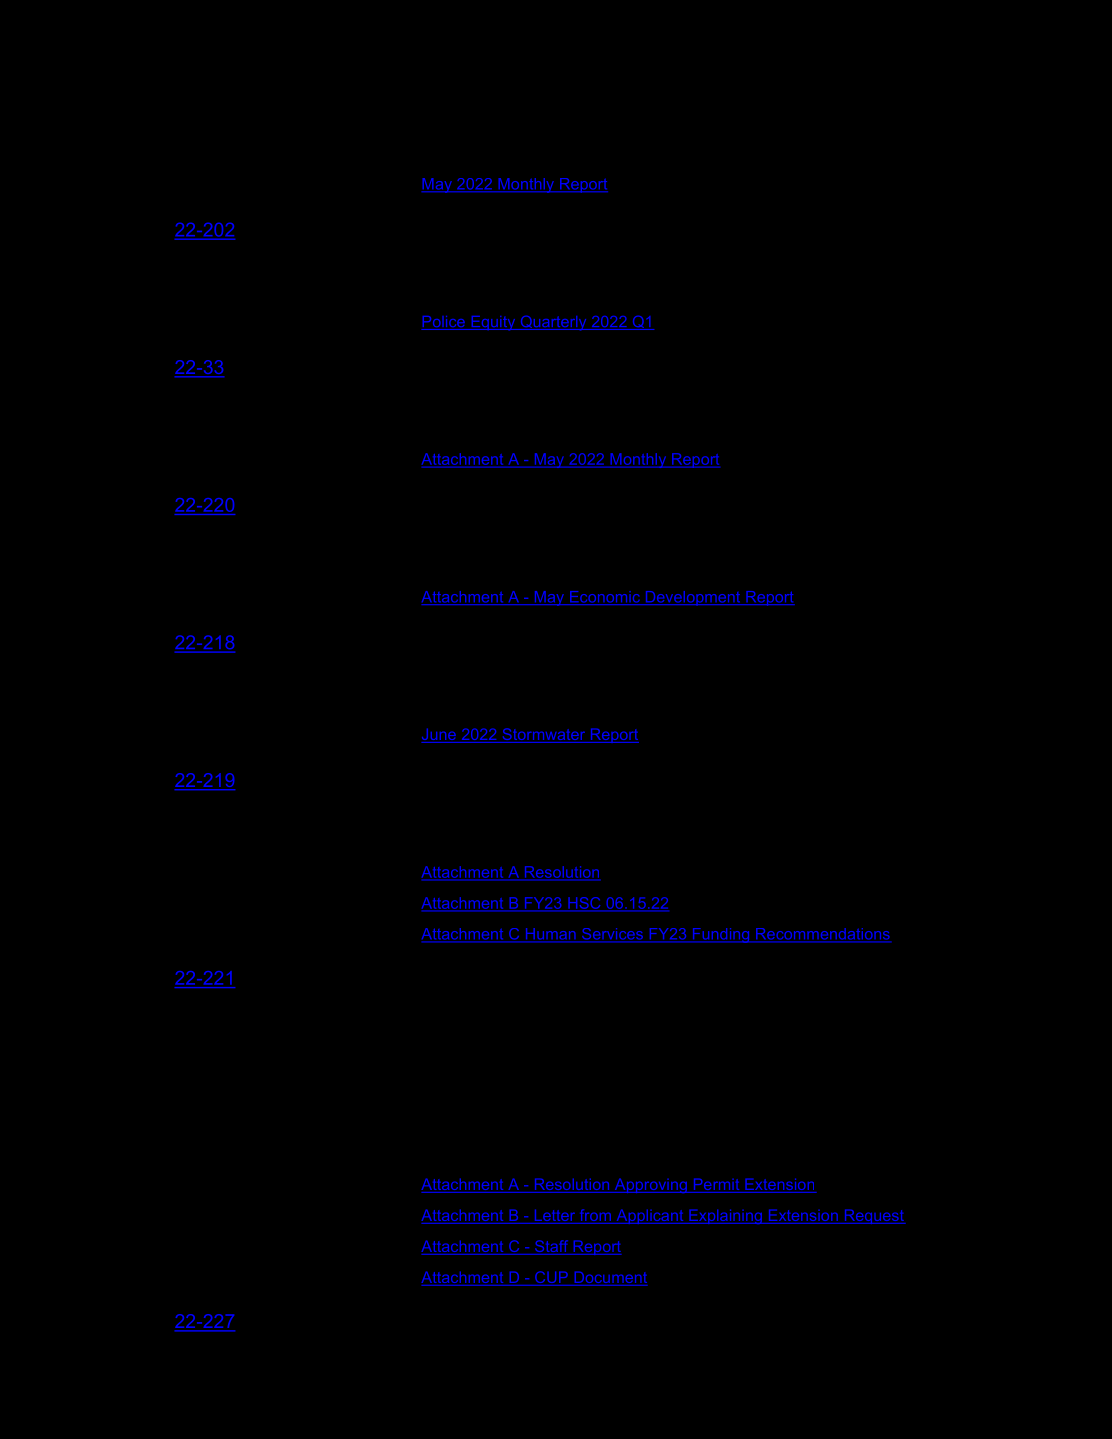  Describe the element at coordinates (555, 1216) in the screenshot. I see `Letter` at that location.
